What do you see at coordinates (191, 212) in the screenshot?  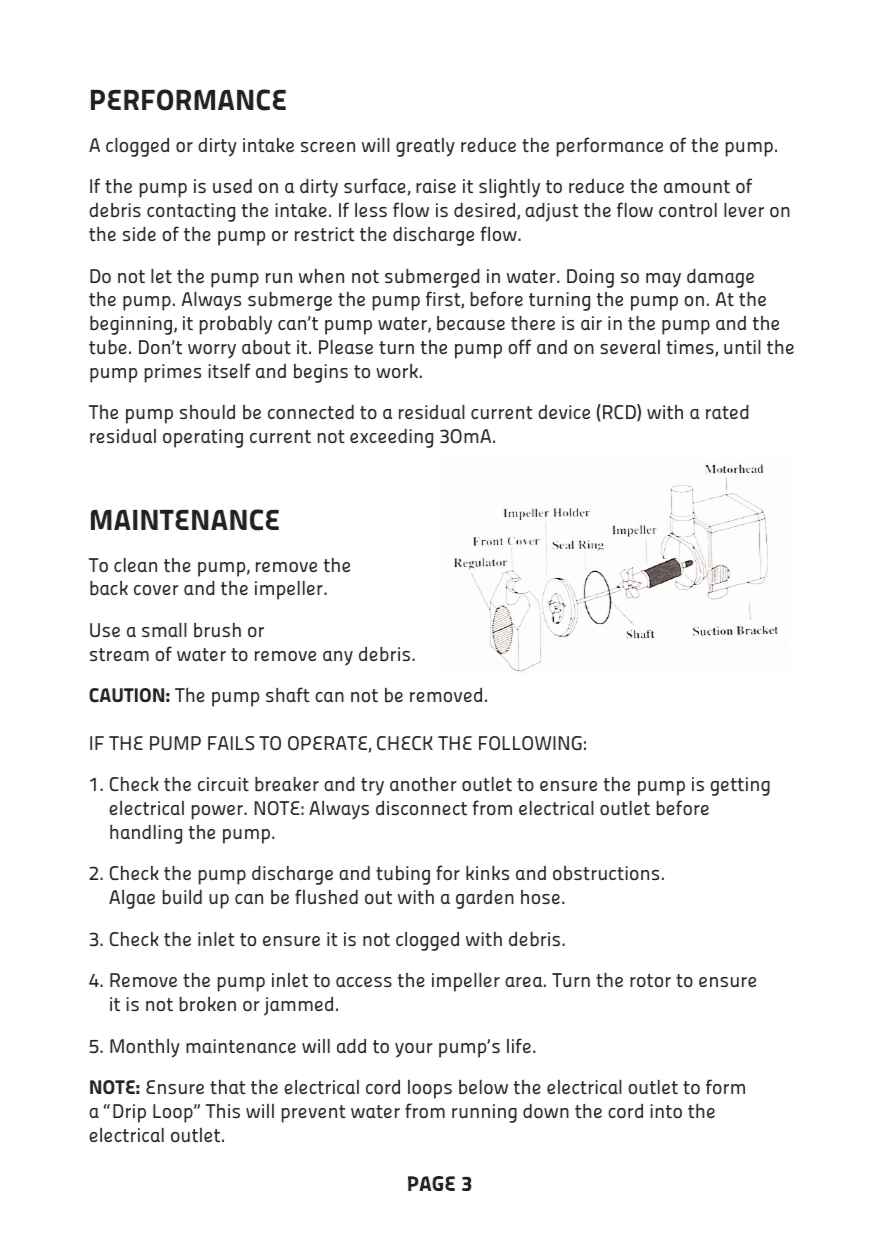 I see `contacting` at bounding box center [191, 212].
